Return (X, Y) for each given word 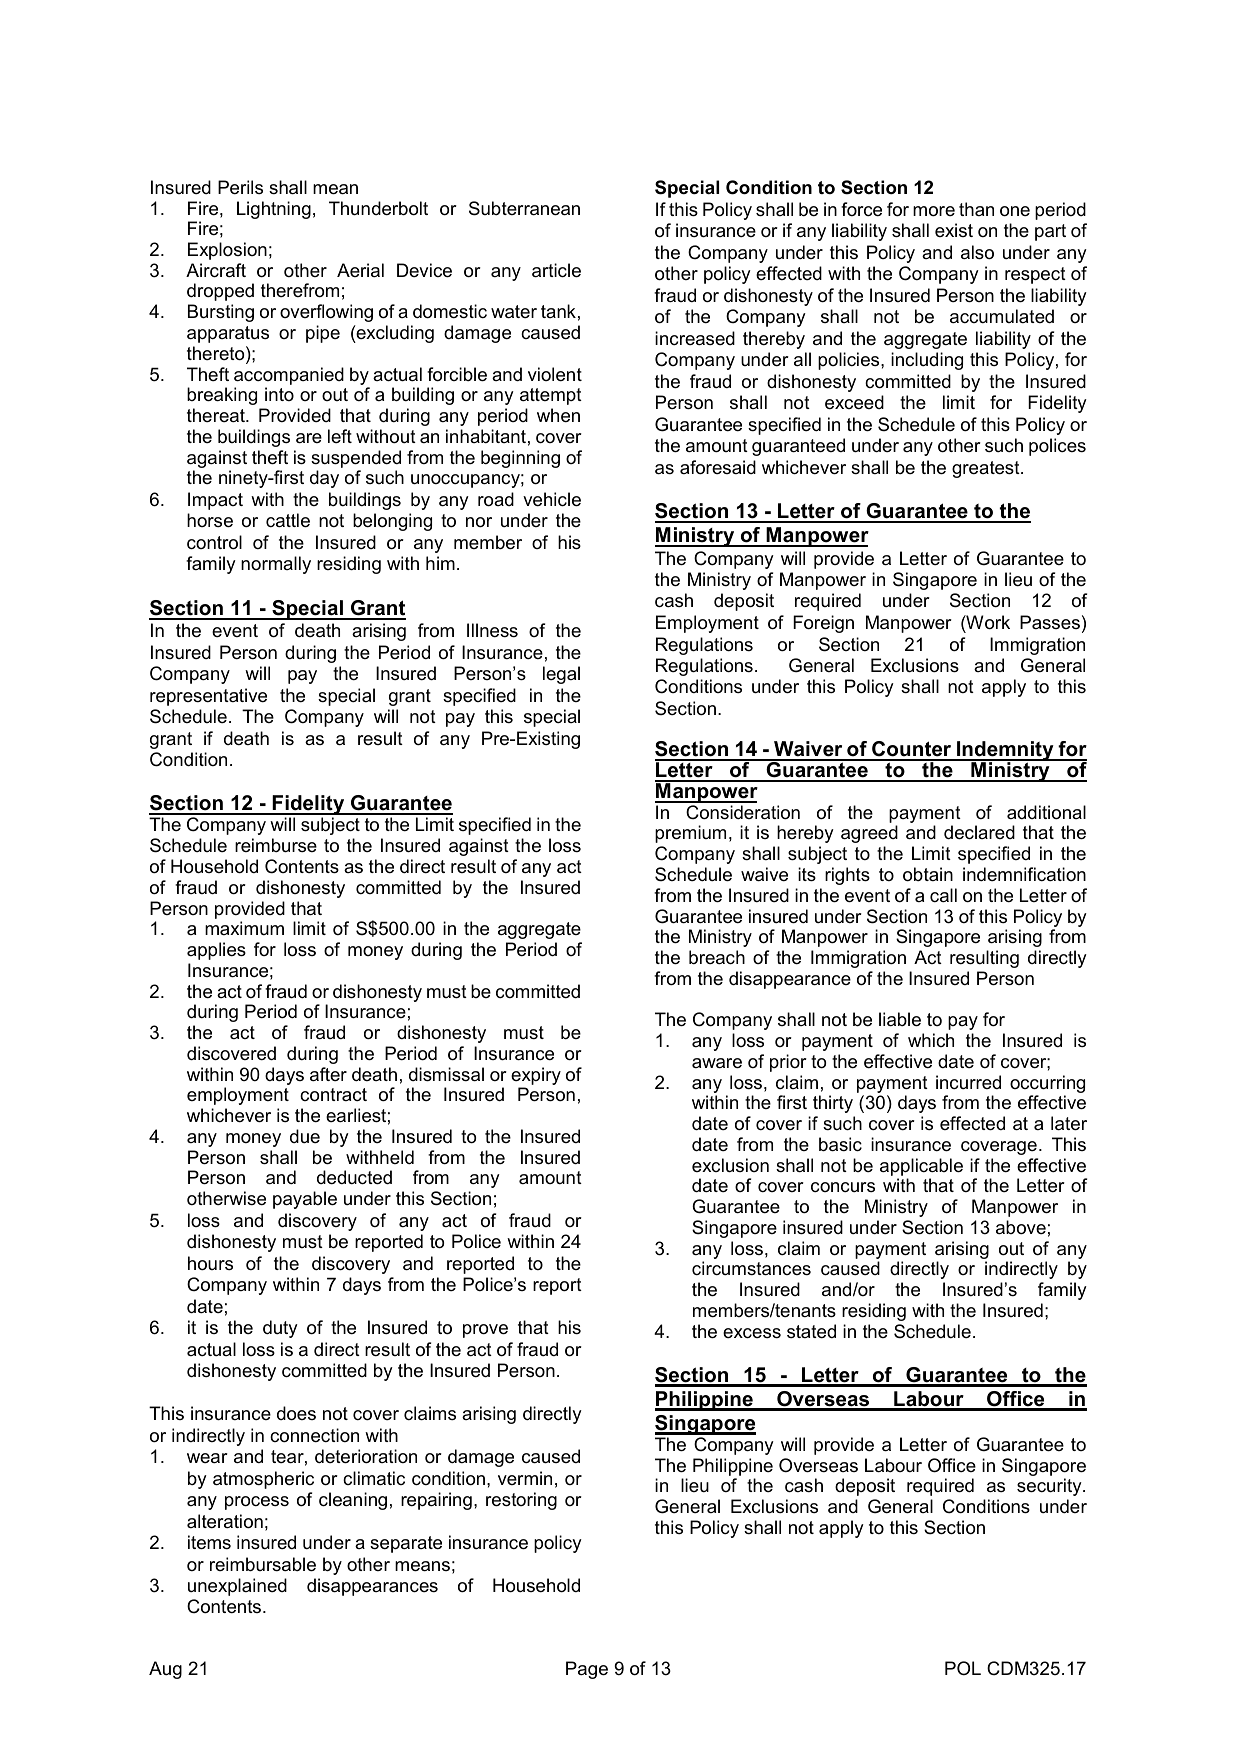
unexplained (237, 1587)
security (1050, 1487)
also (977, 252)
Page (587, 1670)
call (943, 895)
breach (717, 957)
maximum (244, 928)
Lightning (274, 210)
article (556, 270)
